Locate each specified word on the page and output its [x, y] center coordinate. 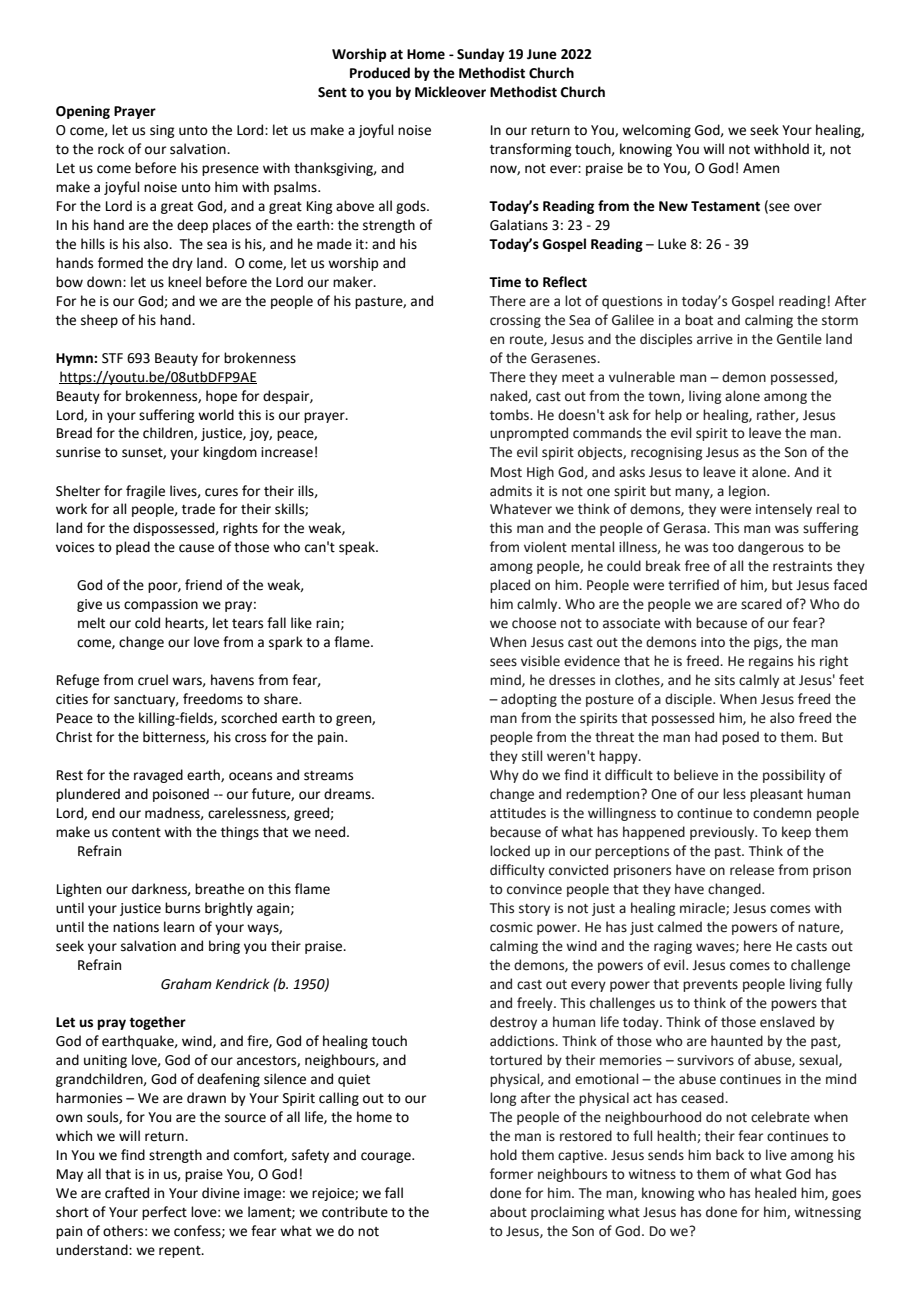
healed [775, 1193]
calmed [680, 927]
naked [509, 396]
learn [179, 927]
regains [771, 662]
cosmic [511, 927]
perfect [164, 1213]
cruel [153, 680]
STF [112, 358]
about [508, 1212]
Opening [83, 112]
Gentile [799, 339]
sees [503, 662]
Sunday [480, 55]
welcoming [656, 131]
